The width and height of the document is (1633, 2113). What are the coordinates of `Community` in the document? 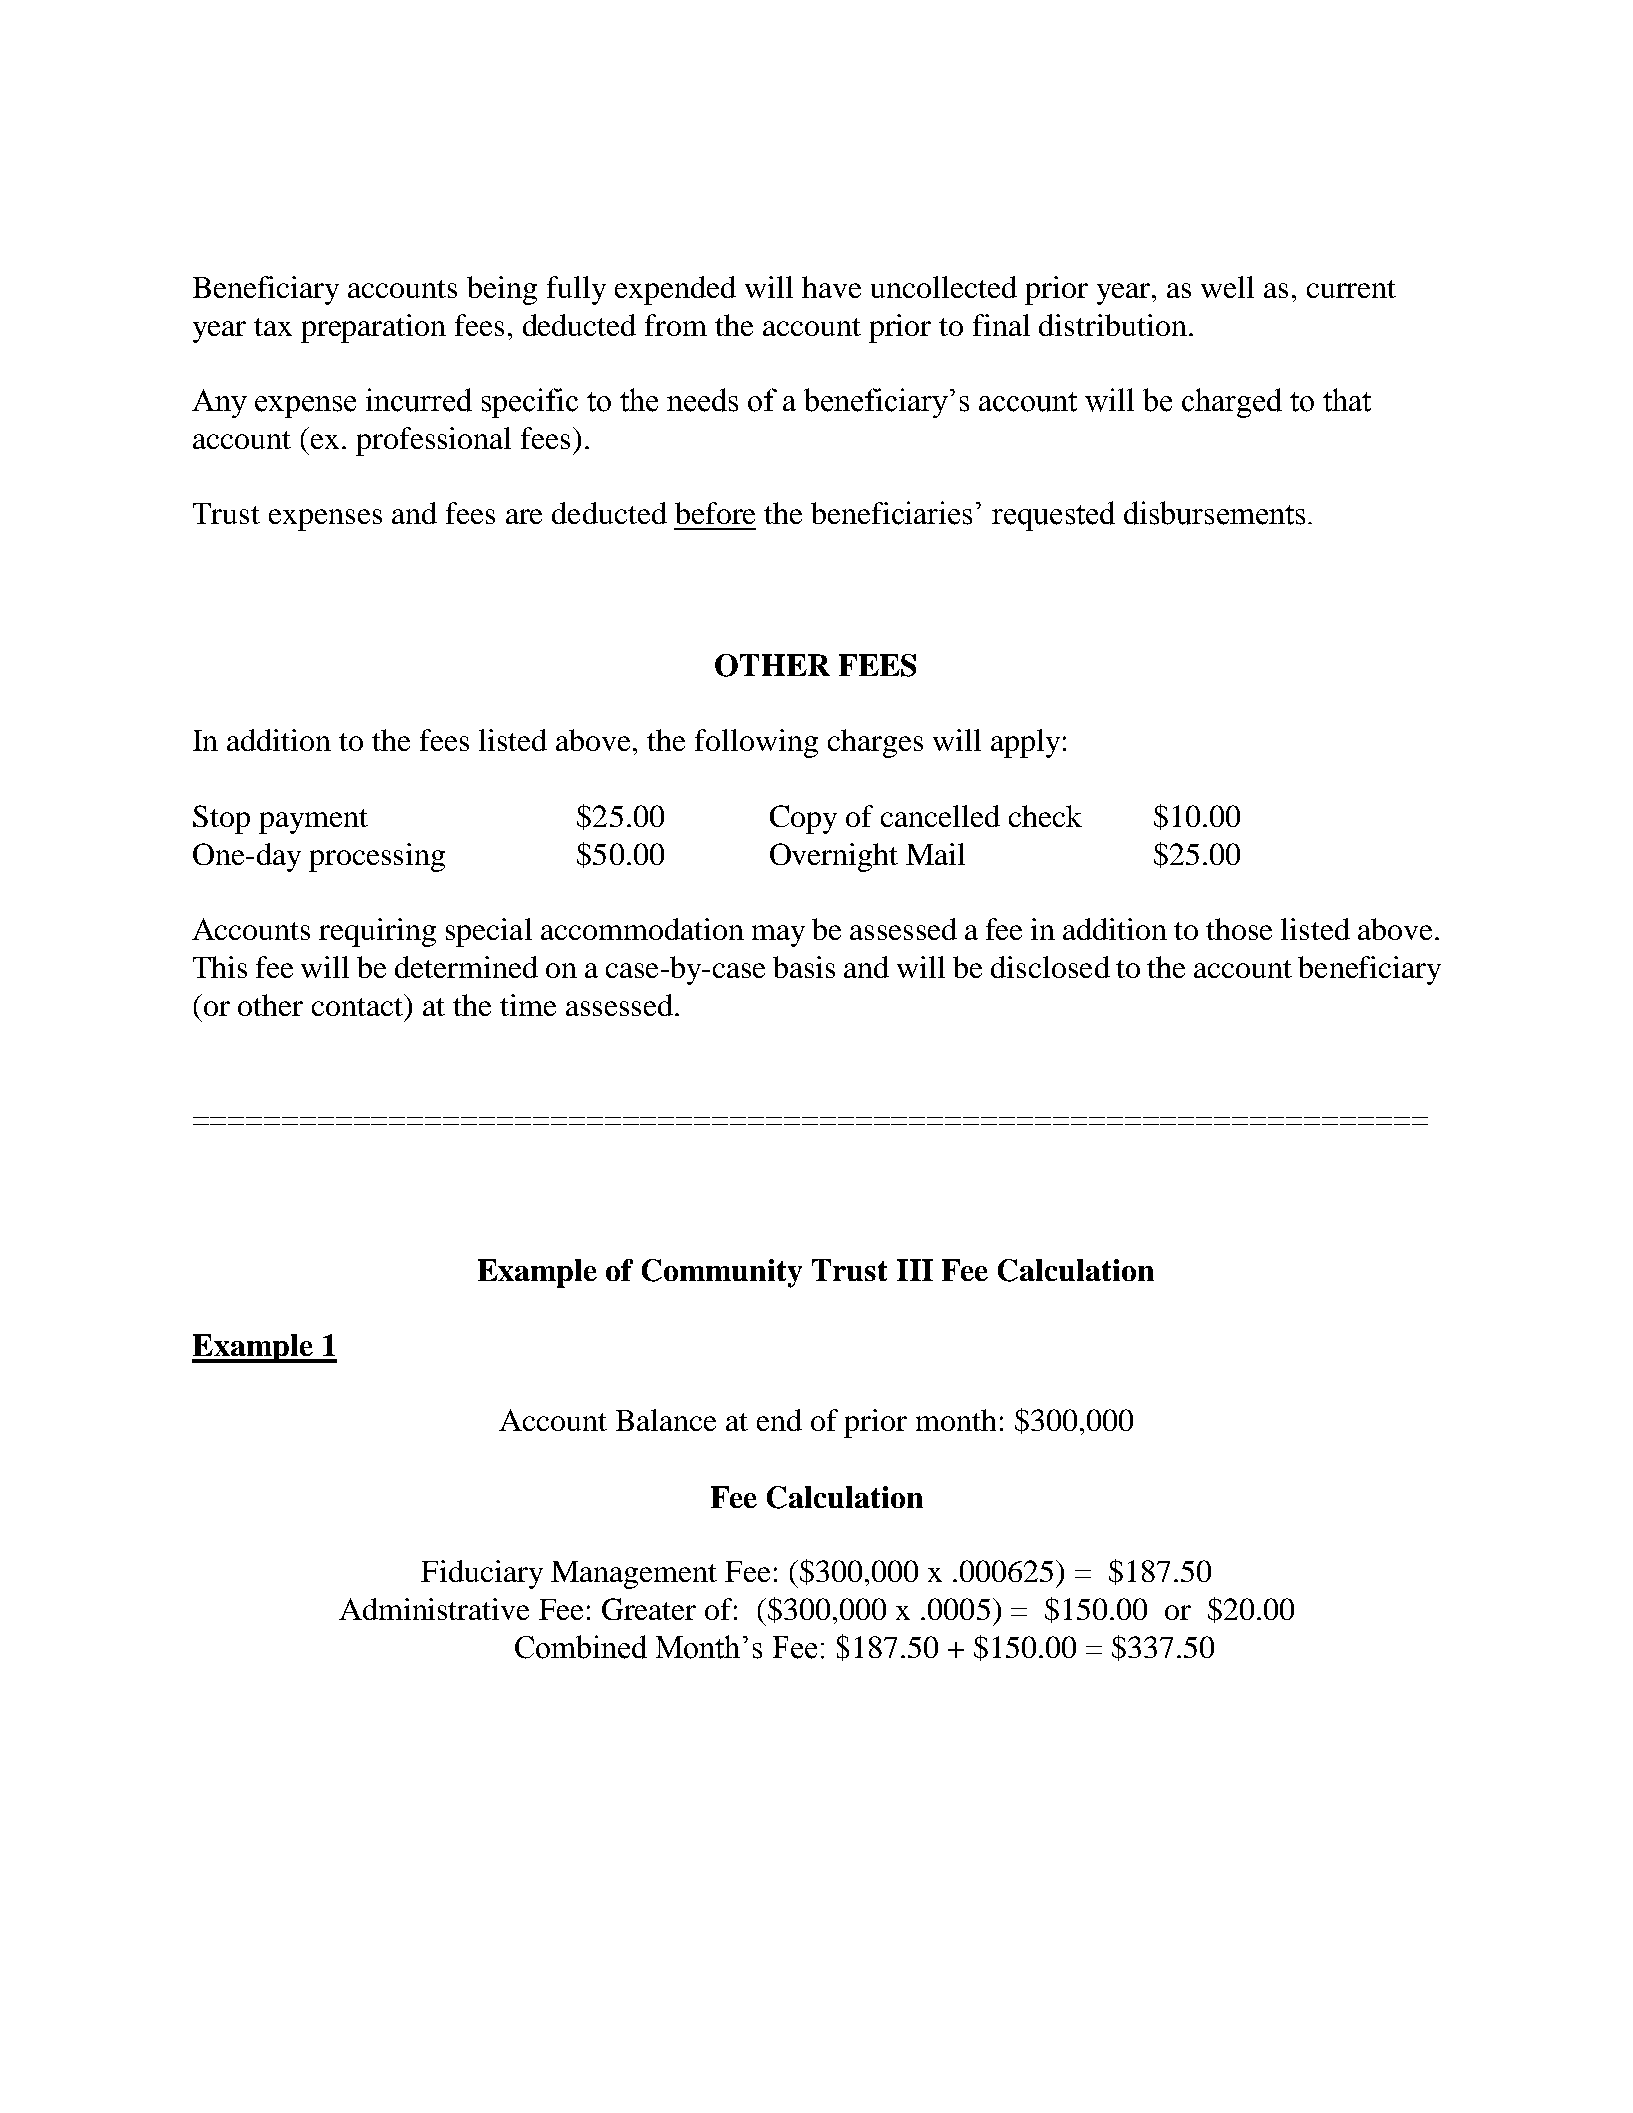 It's located at (722, 1273).
